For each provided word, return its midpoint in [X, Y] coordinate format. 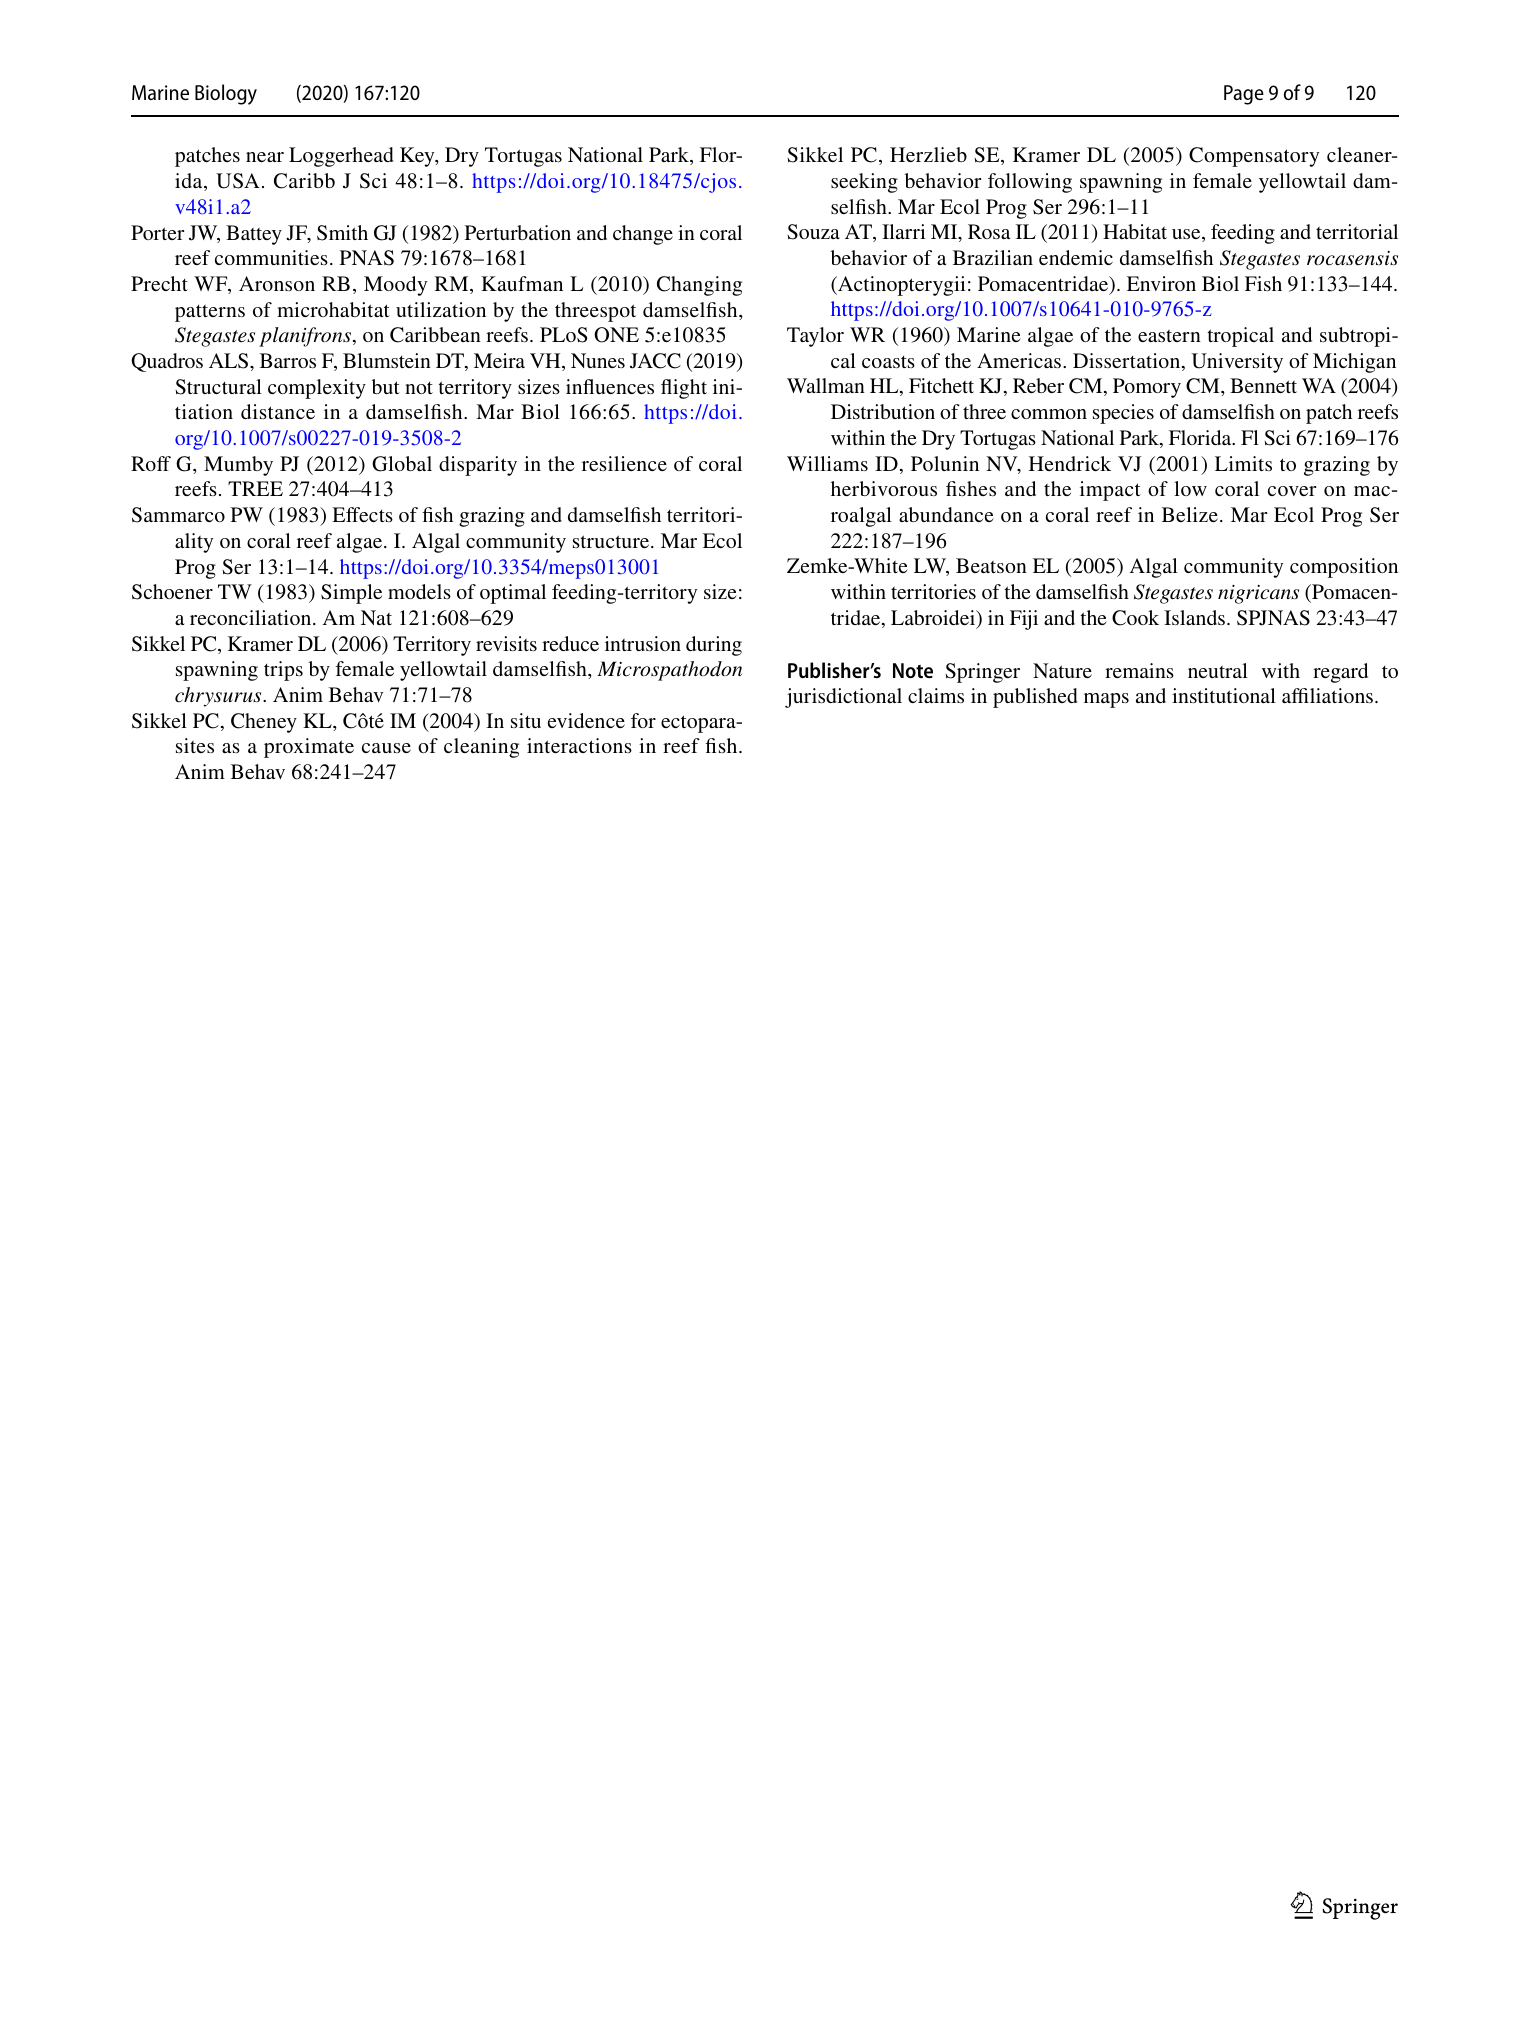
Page [1244, 95]
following [1030, 183]
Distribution [883, 411]
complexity [317, 389]
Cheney [264, 723]
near [265, 157]
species [1123, 414]
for [643, 720]
